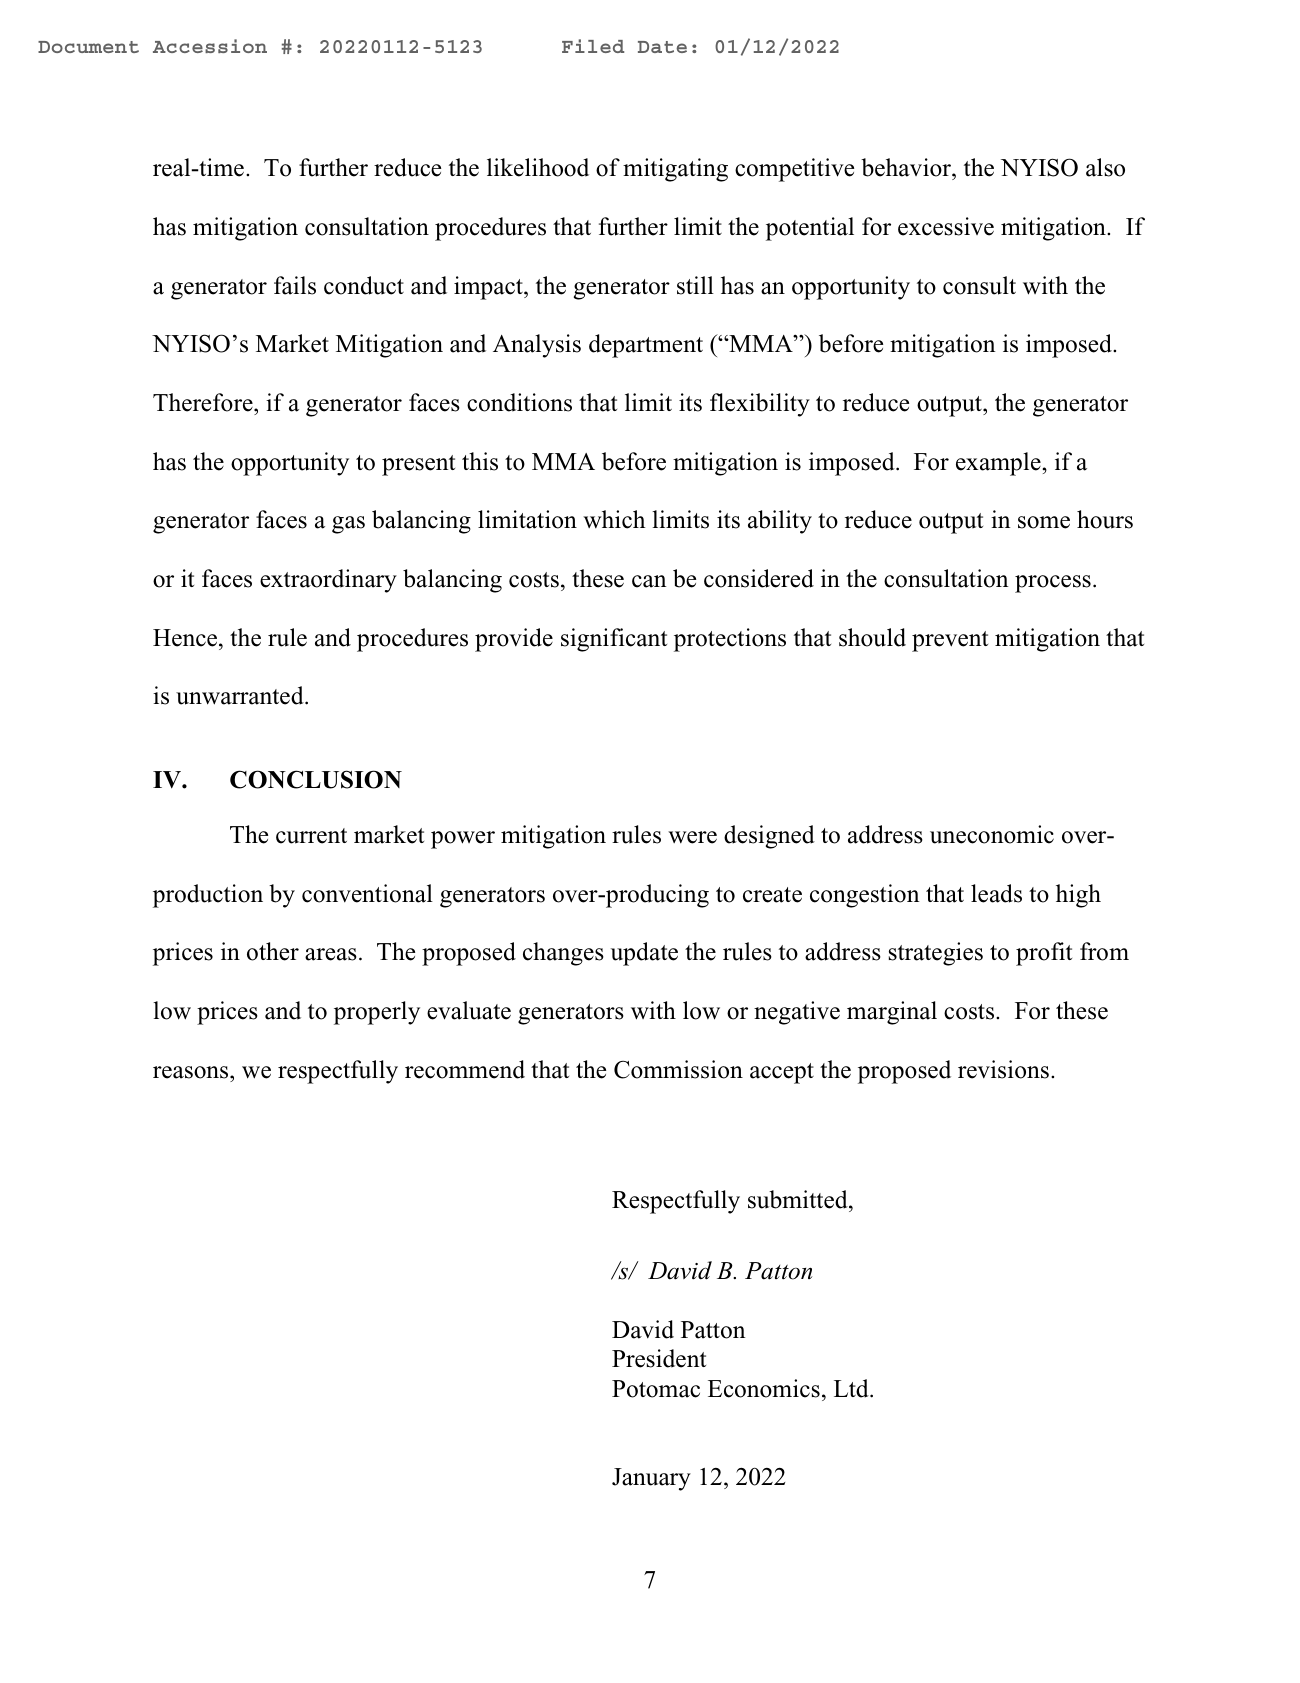  I want to click on behavior, so click(907, 169).
